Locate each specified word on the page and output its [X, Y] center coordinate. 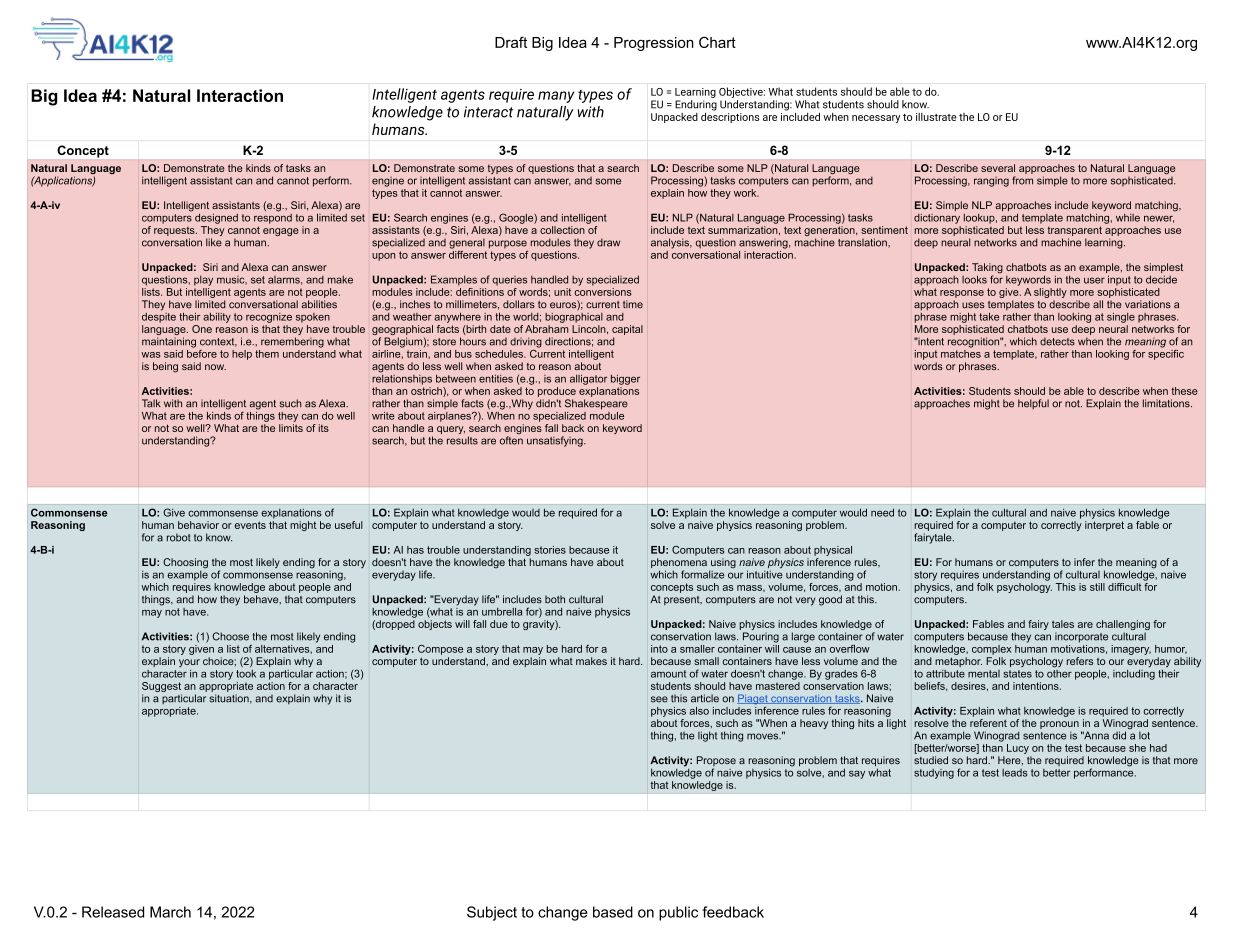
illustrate [936, 117]
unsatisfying [556, 441]
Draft [511, 42]
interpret [1104, 526]
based [613, 912]
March [170, 912]
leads [1015, 773]
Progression [654, 44]
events [250, 525]
